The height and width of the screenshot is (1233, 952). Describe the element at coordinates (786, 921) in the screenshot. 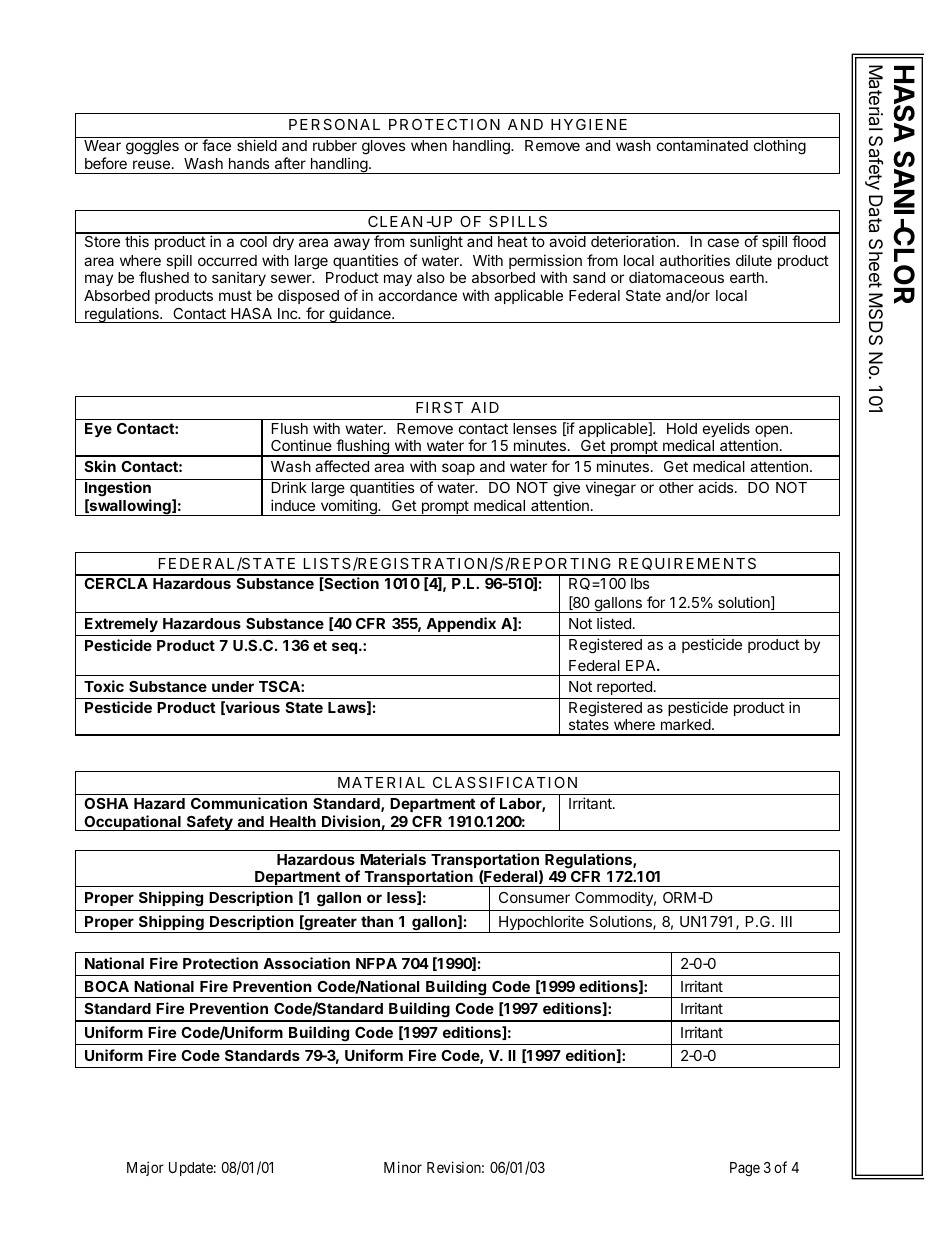

I see `III` at that location.
